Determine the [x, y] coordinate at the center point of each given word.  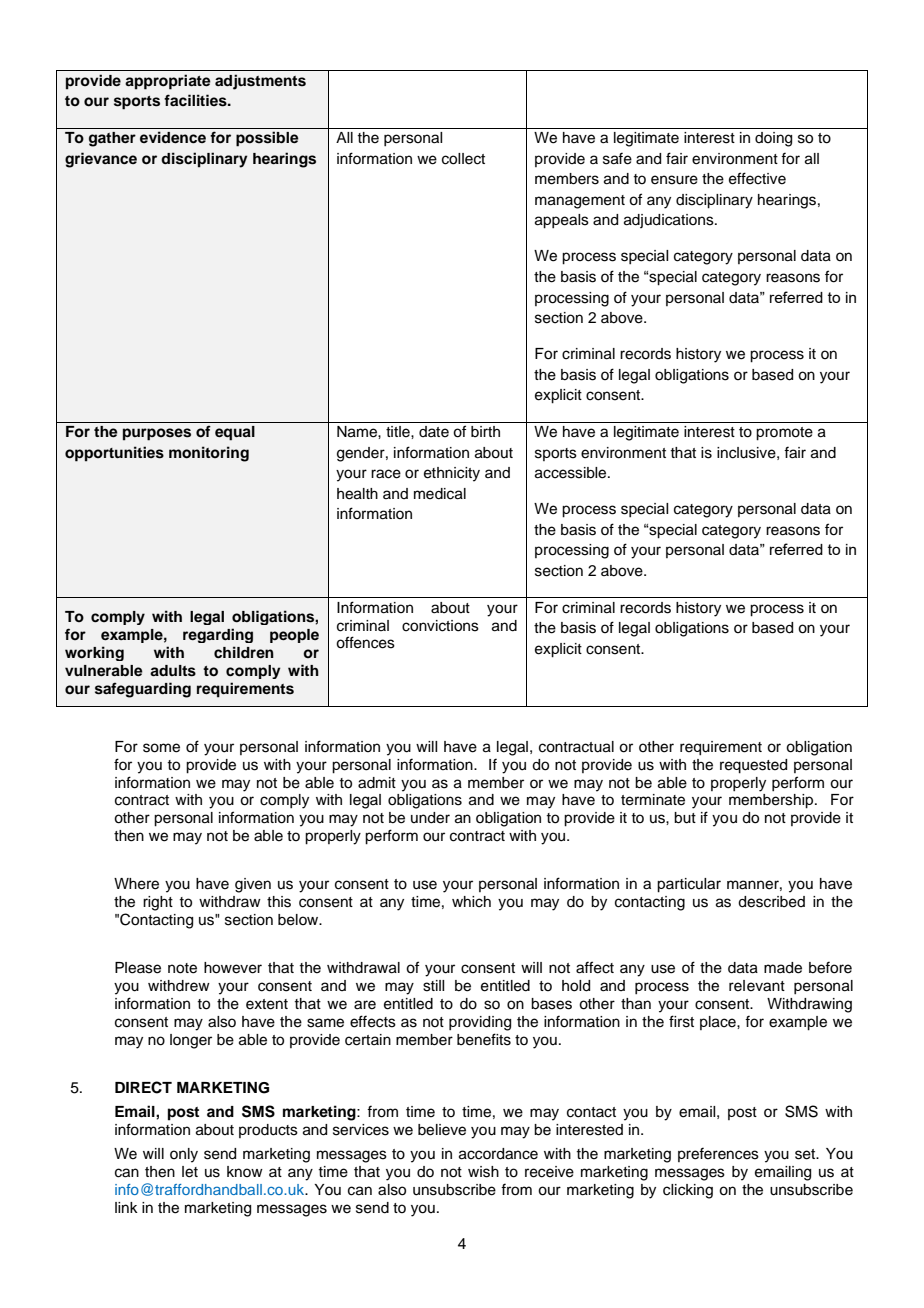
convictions [440, 626]
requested [753, 766]
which [471, 902]
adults [173, 671]
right [158, 903]
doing [773, 139]
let [190, 1172]
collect [463, 159]
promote [784, 434]
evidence [173, 137]
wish [483, 1172]
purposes [157, 434]
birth [485, 431]
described [771, 902]
